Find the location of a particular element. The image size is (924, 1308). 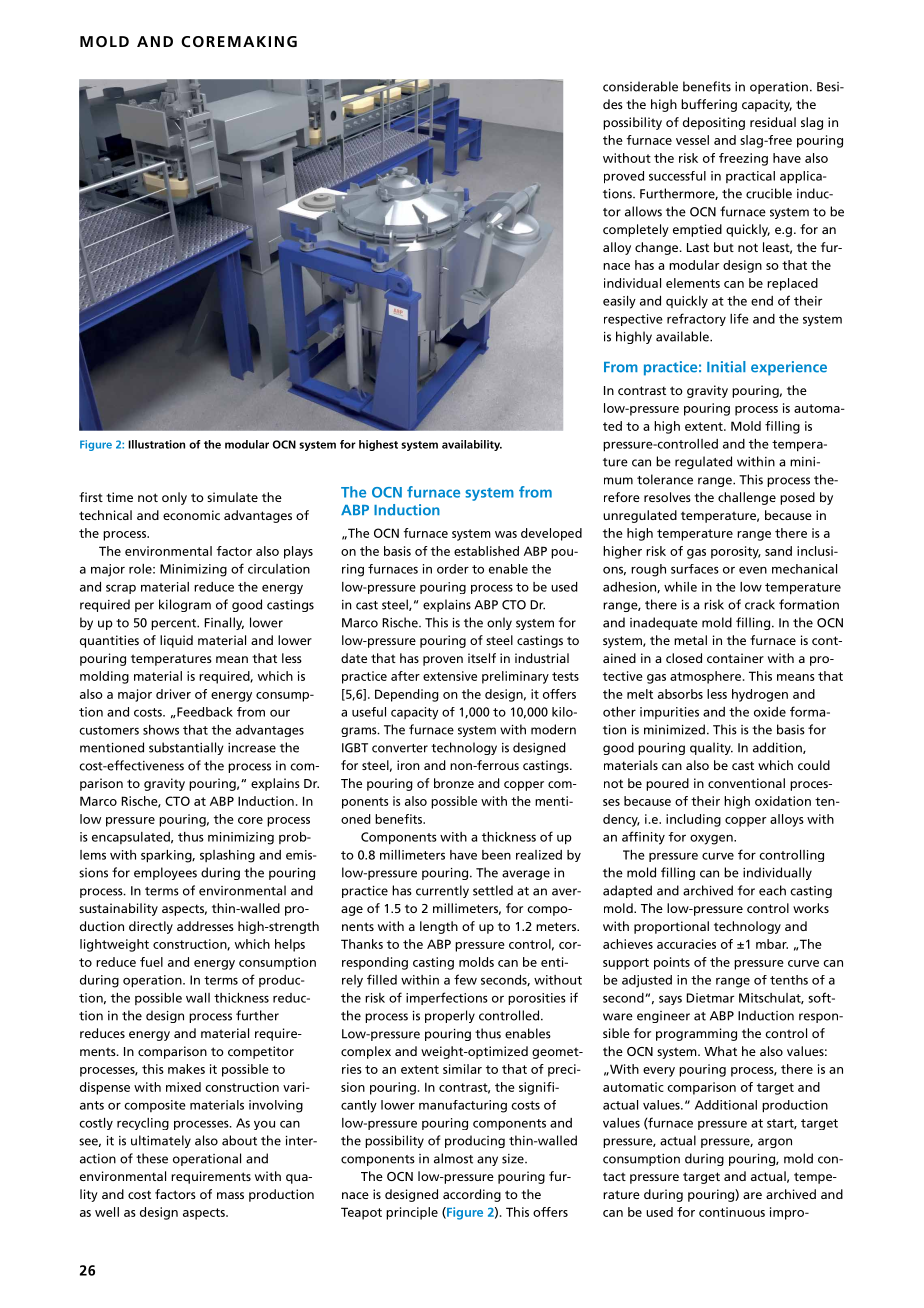

proved is located at coordinates (624, 177).
